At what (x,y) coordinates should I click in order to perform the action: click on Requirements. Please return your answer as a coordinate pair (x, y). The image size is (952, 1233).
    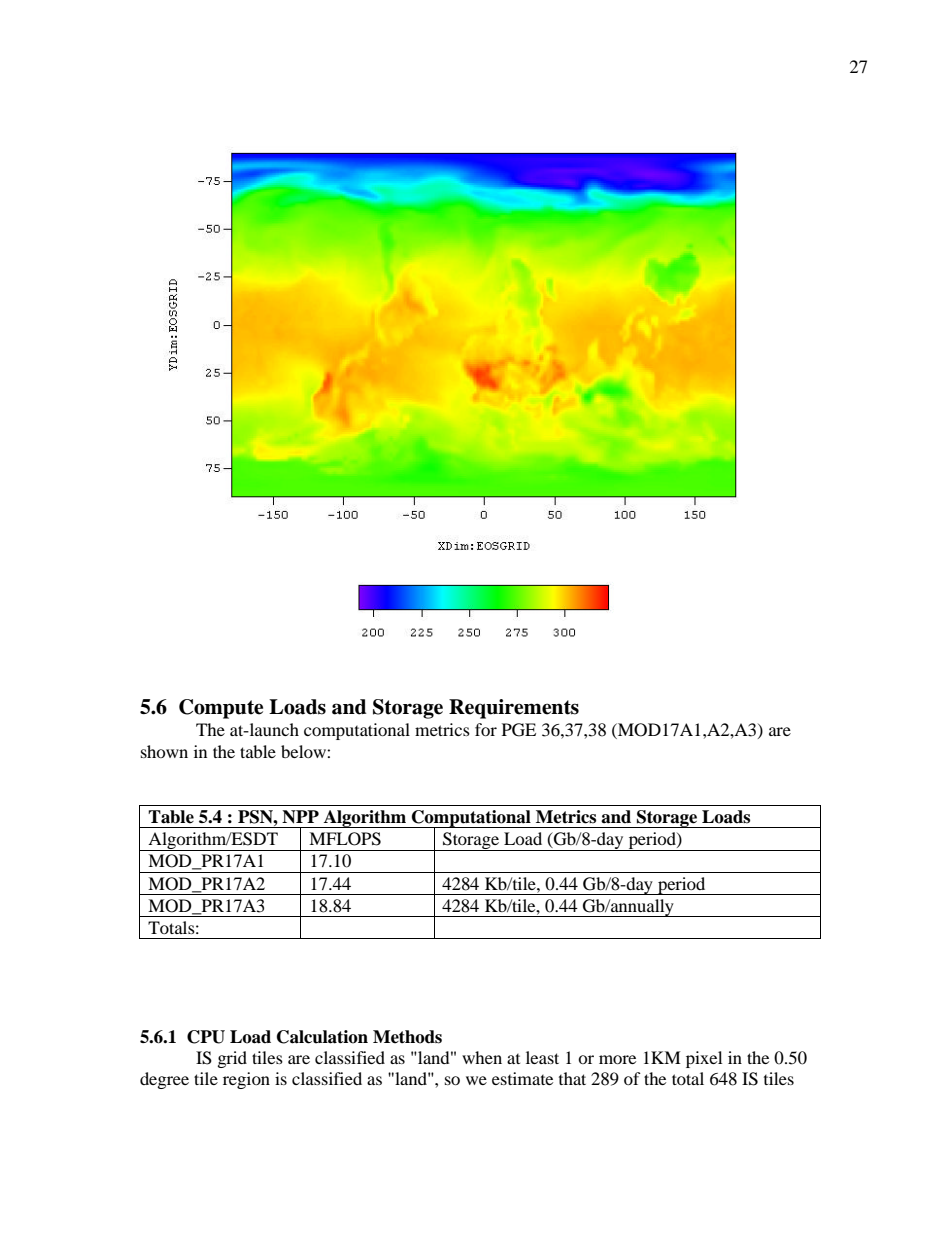
    Looking at the image, I should click on (514, 709).
